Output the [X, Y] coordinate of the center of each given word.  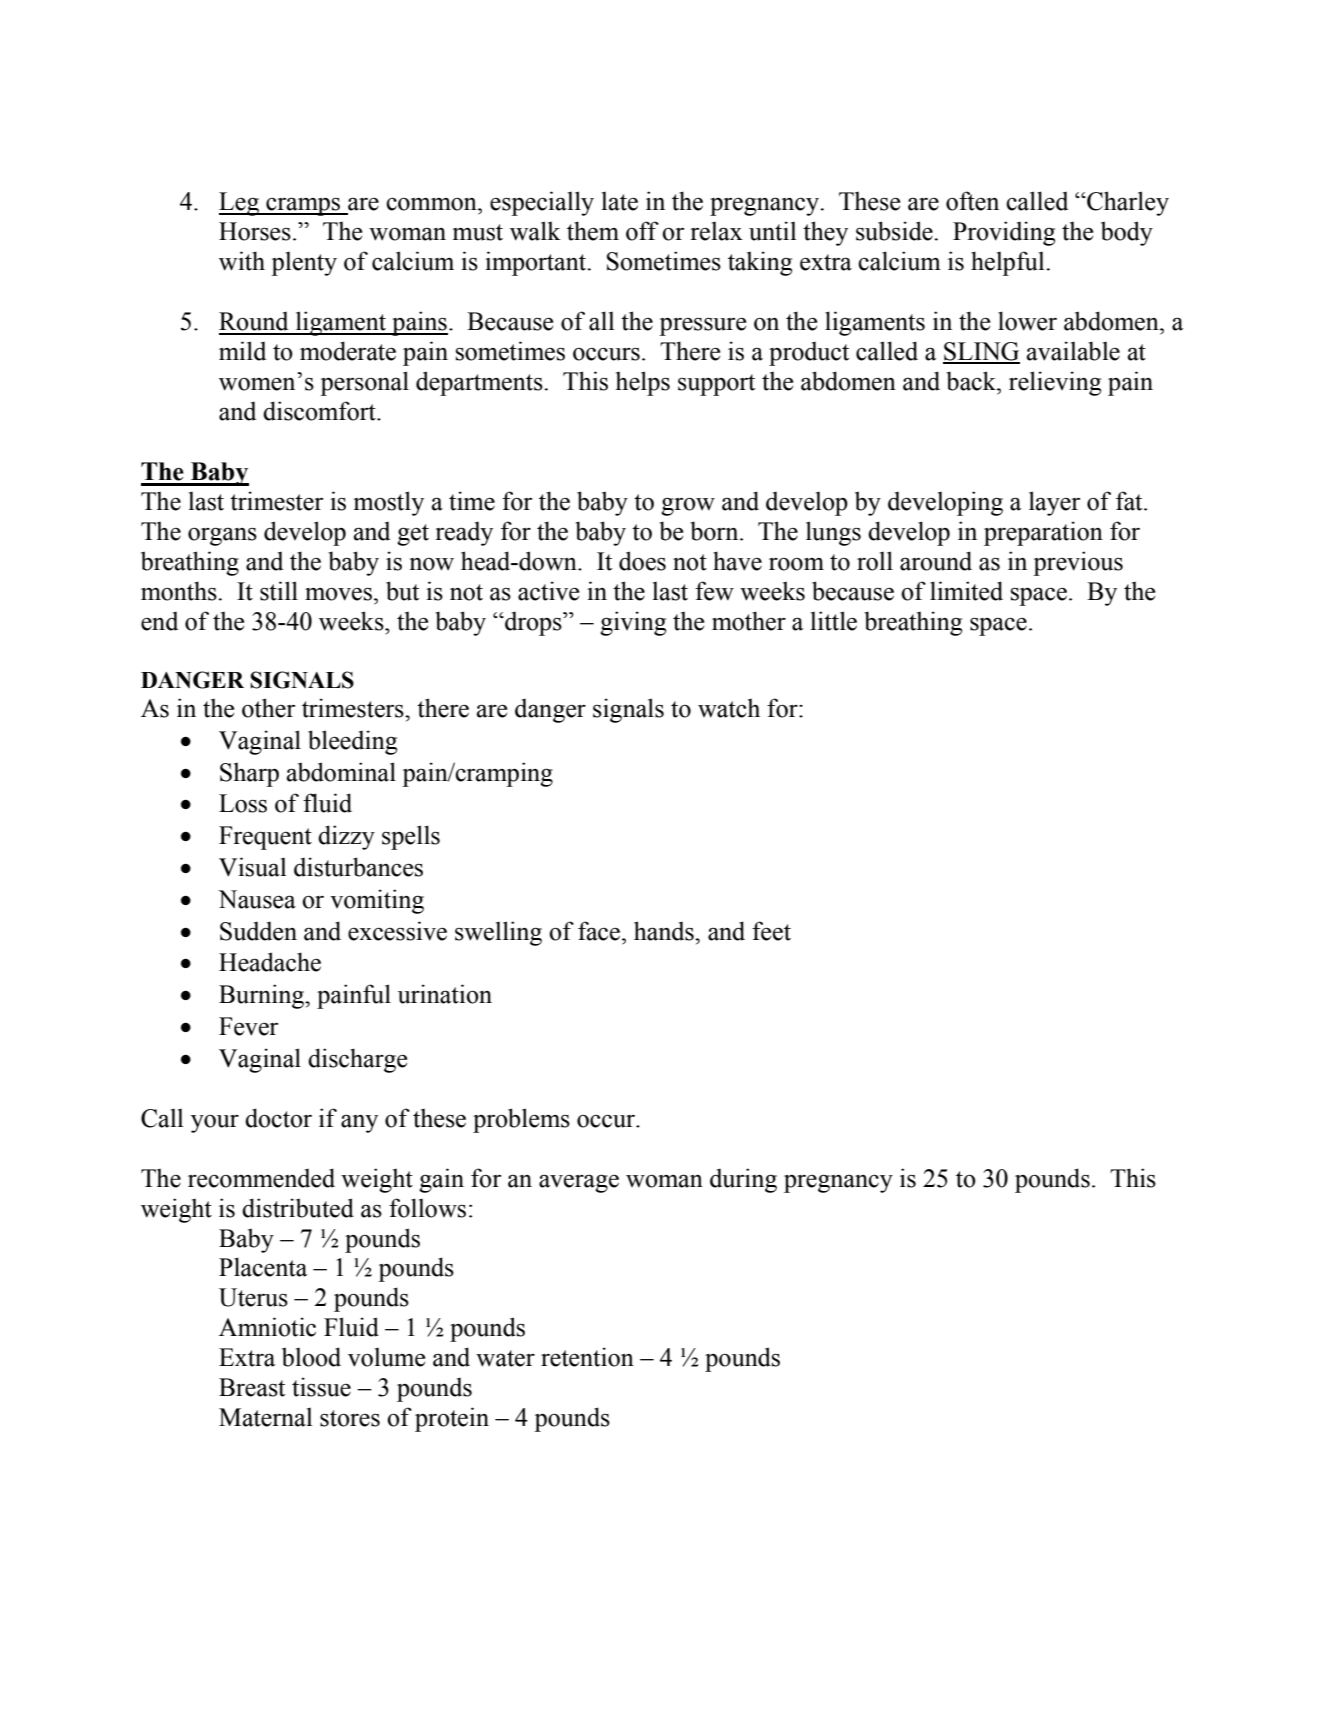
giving [633, 623]
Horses [255, 231]
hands [665, 931]
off [642, 231]
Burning [262, 996]
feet [771, 931]
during [743, 1180]
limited [966, 591]
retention [587, 1357]
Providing [1004, 233]
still [279, 591]
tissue [321, 1387]
